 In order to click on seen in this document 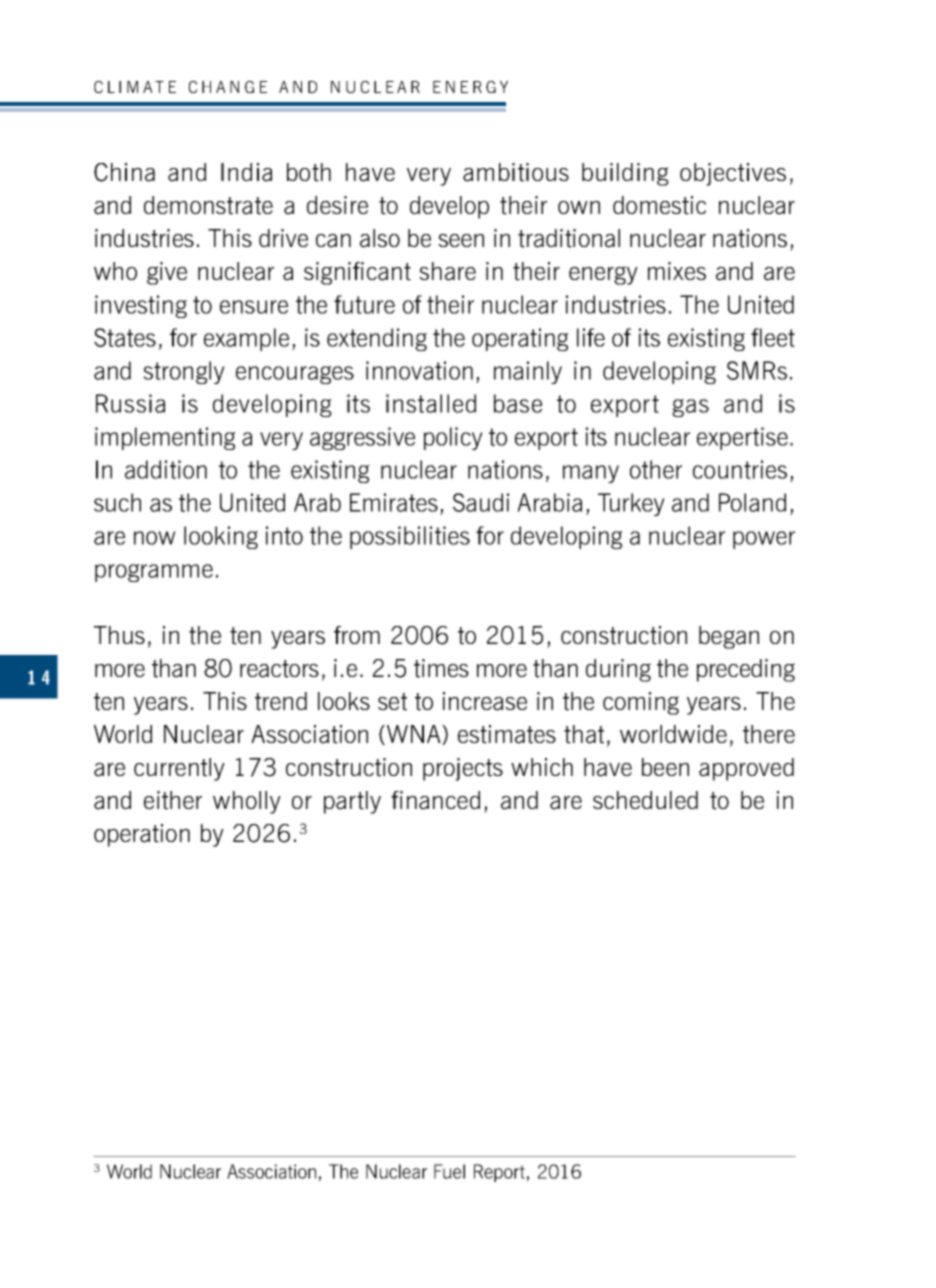, I will do `click(461, 240)`.
